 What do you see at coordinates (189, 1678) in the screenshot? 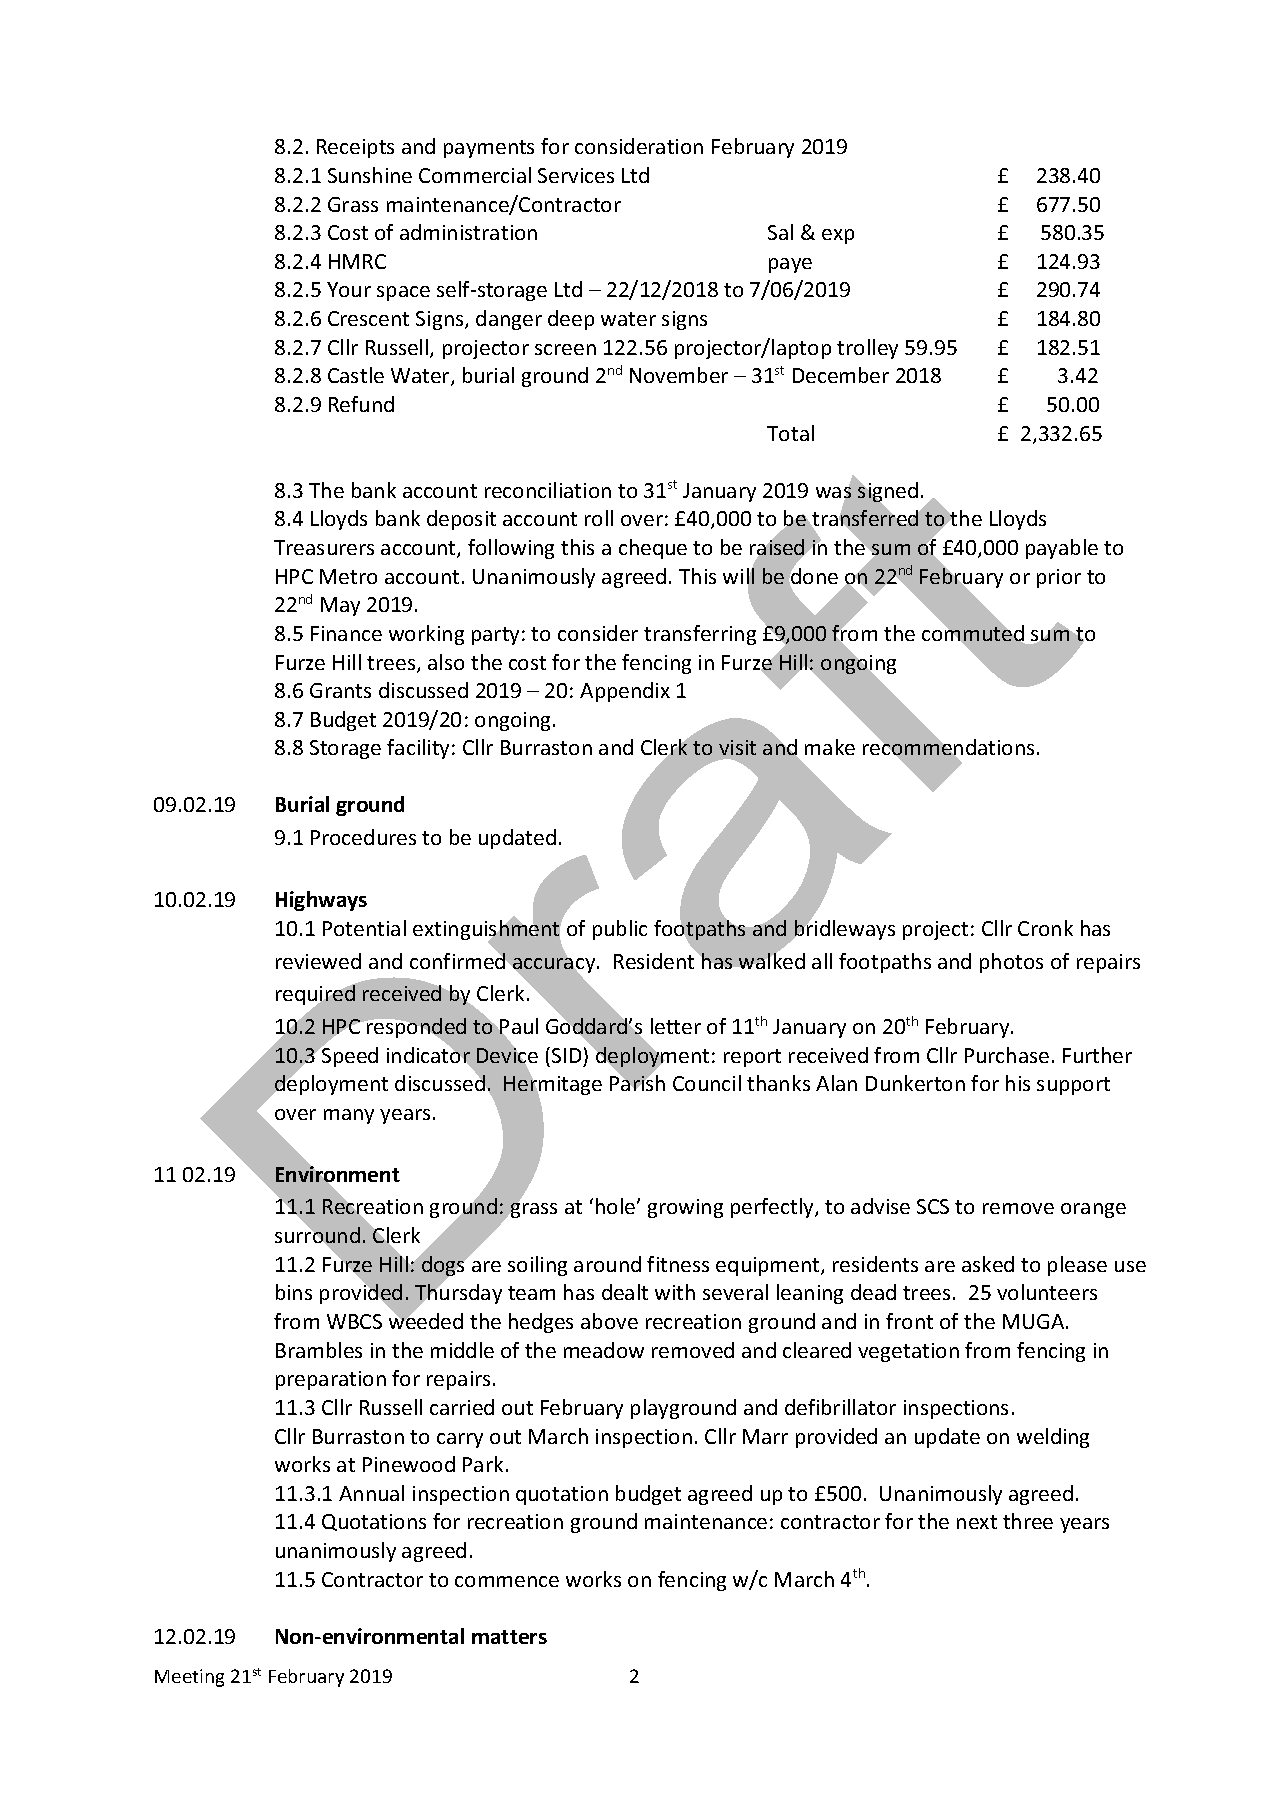
I see `Meeting` at bounding box center [189, 1678].
